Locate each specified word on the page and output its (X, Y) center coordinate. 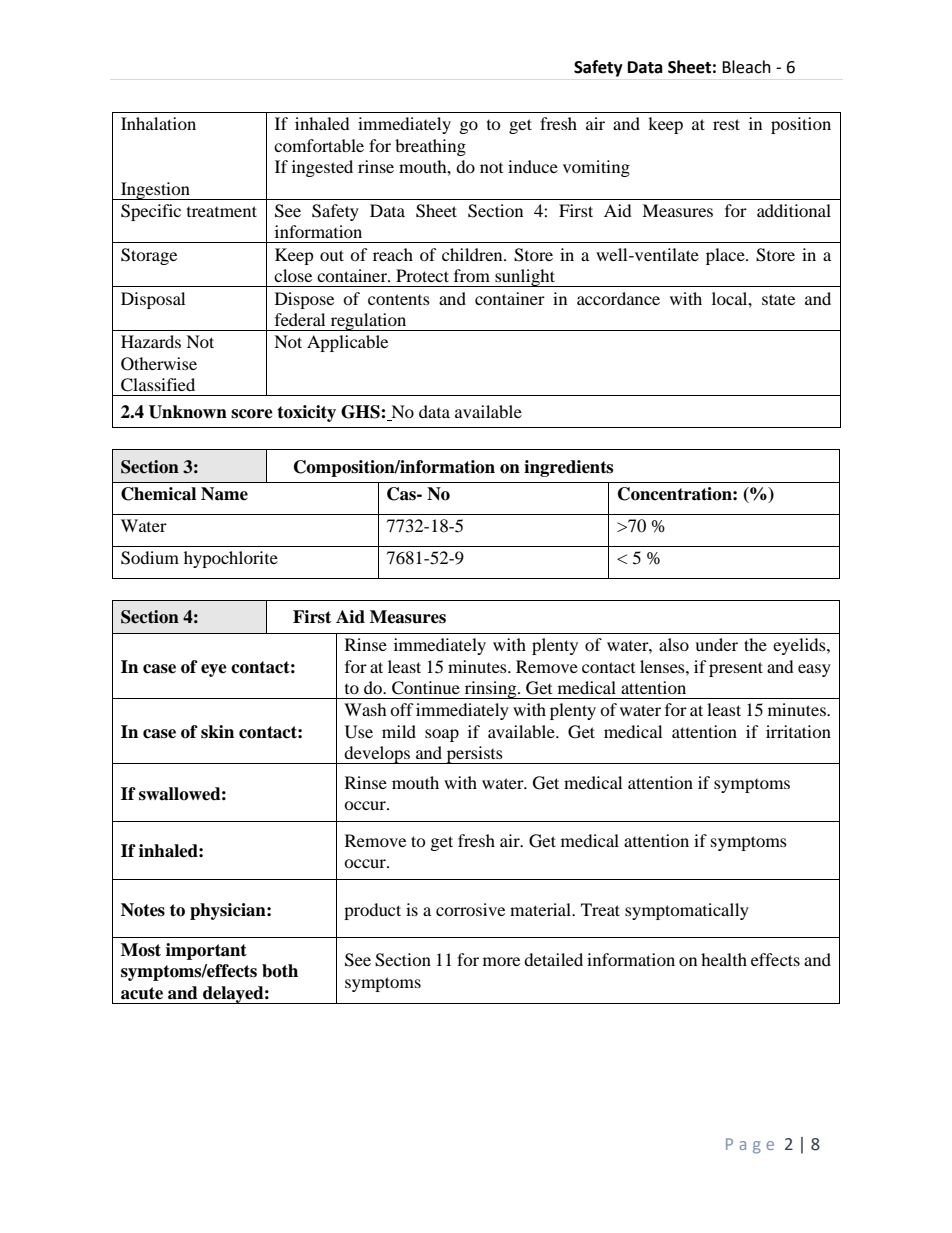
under (716, 644)
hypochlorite (231, 559)
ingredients (568, 468)
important (206, 951)
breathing (430, 147)
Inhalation (158, 123)
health (724, 959)
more (501, 961)
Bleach (746, 67)
